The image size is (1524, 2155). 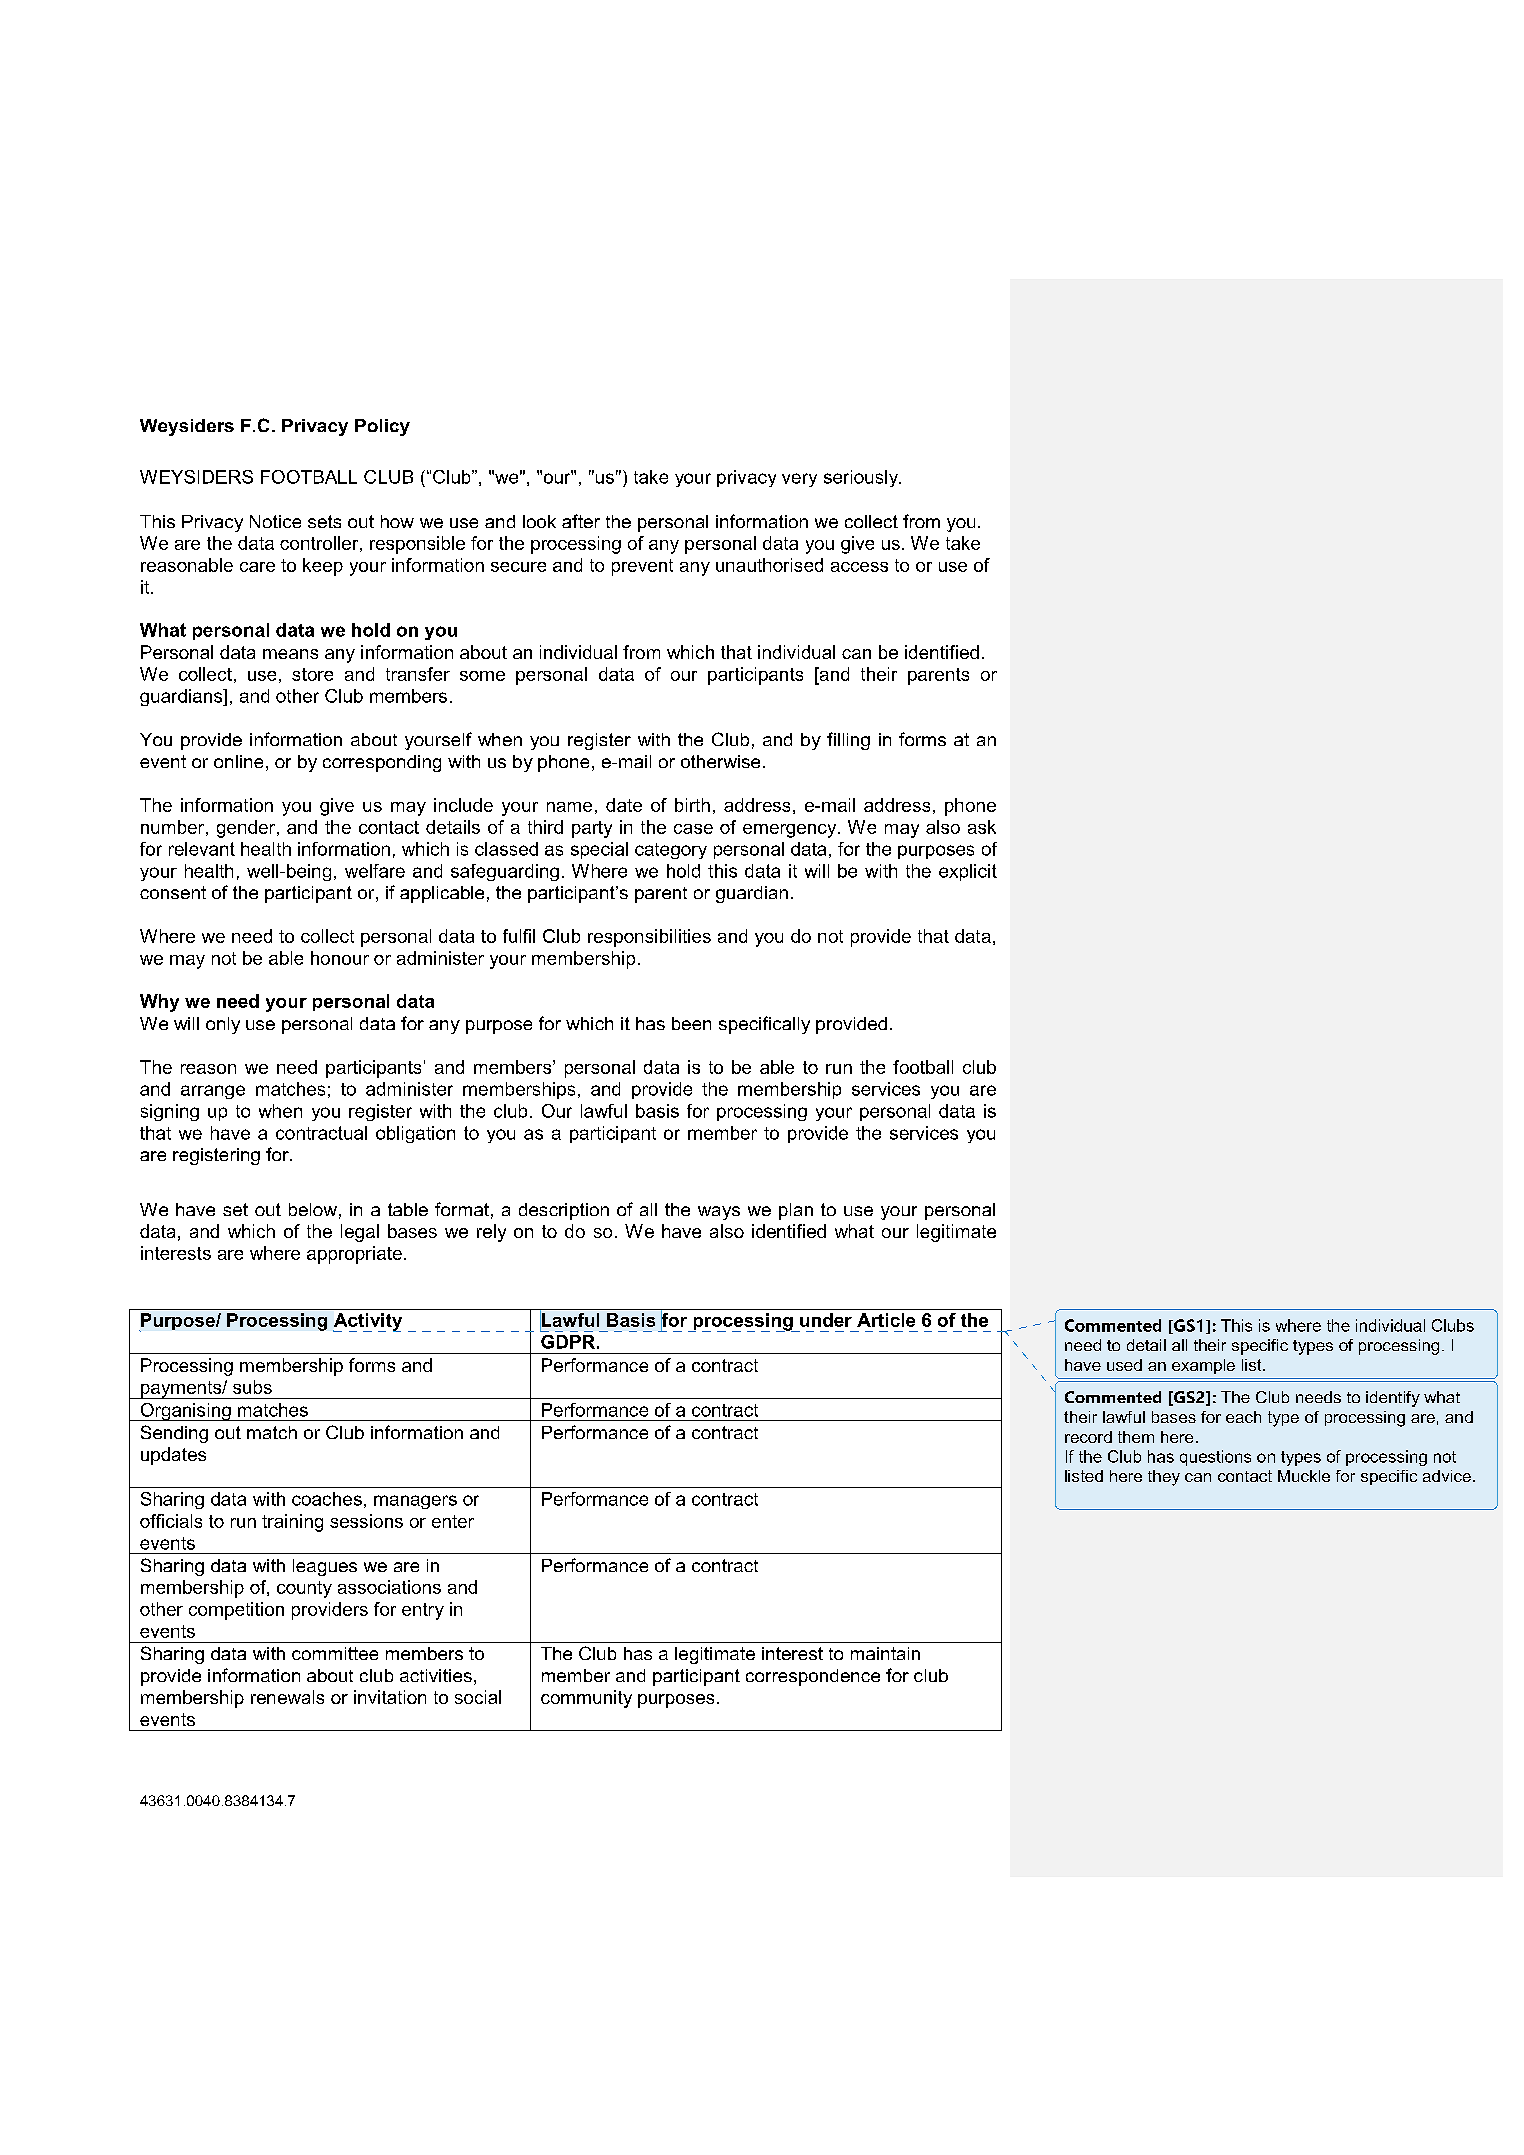 I want to click on seriously, so click(x=862, y=478).
